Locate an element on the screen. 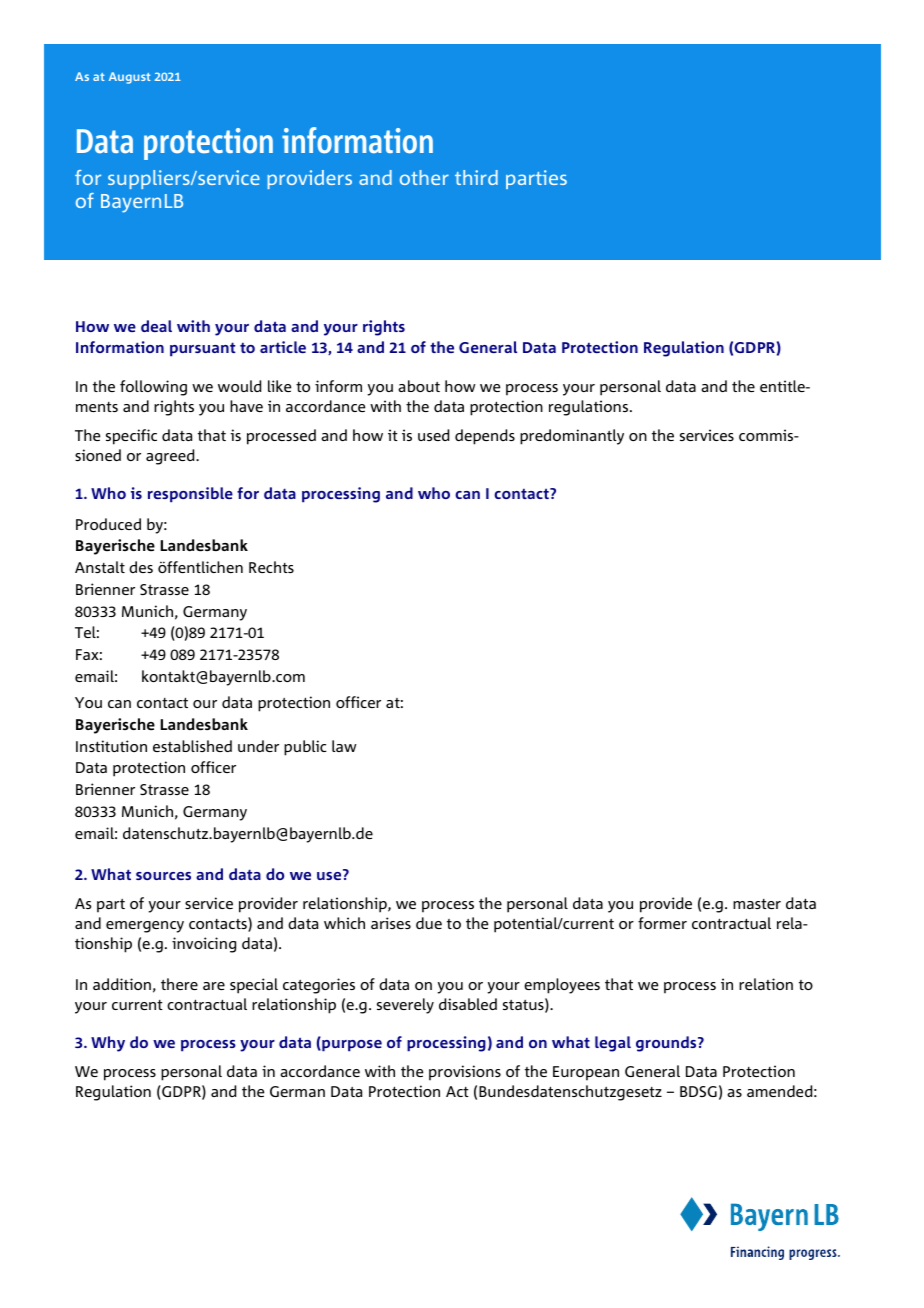 This screenshot has height=1308, width=924. used is located at coordinates (433, 435).
